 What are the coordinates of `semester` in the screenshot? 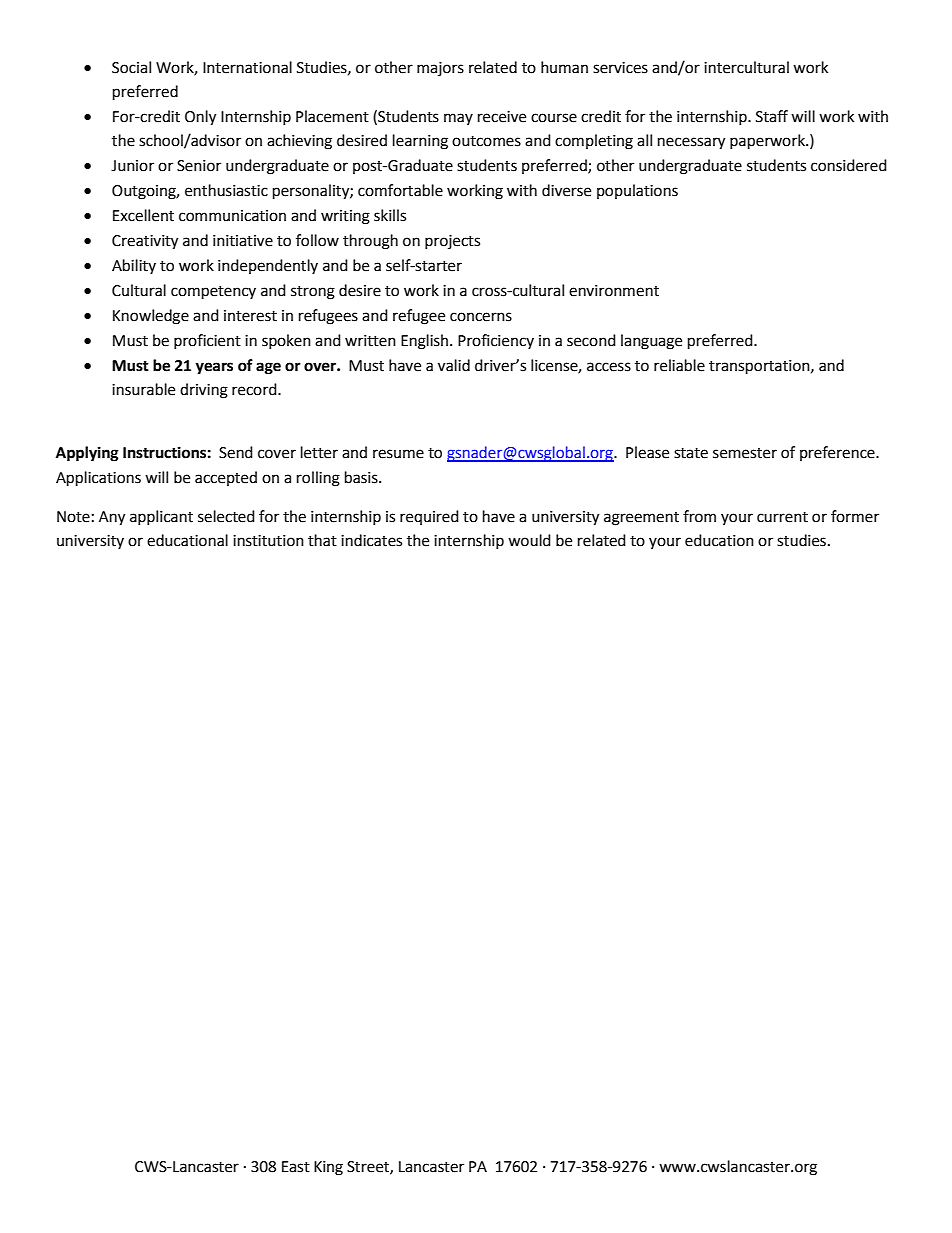 It's located at (745, 453).
